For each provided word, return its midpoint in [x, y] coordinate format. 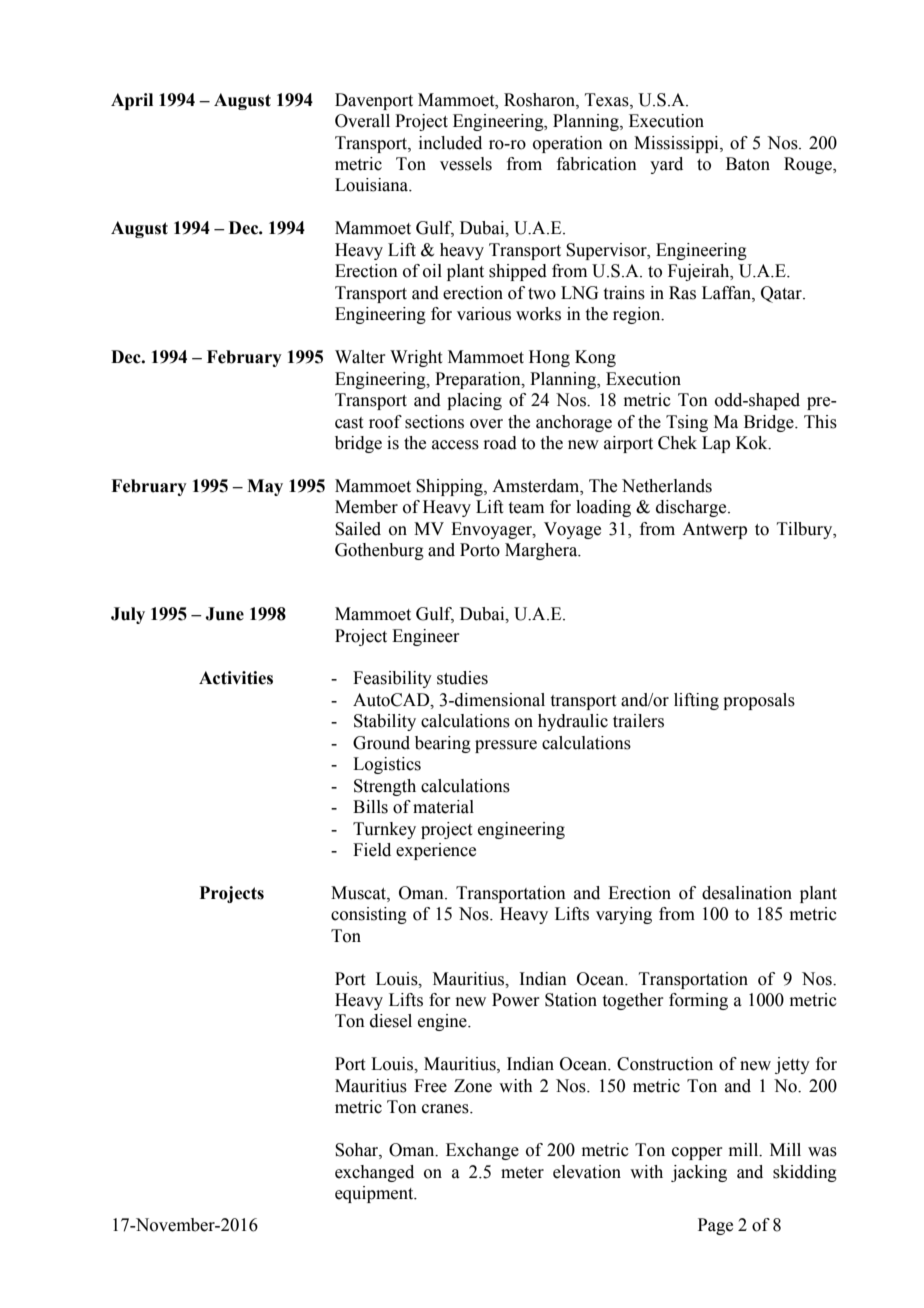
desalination [747, 893]
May [265, 487]
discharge [692, 508]
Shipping [450, 487]
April [132, 101]
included [450, 143]
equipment [375, 1194]
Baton [748, 164]
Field [372, 850]
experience [436, 851]
